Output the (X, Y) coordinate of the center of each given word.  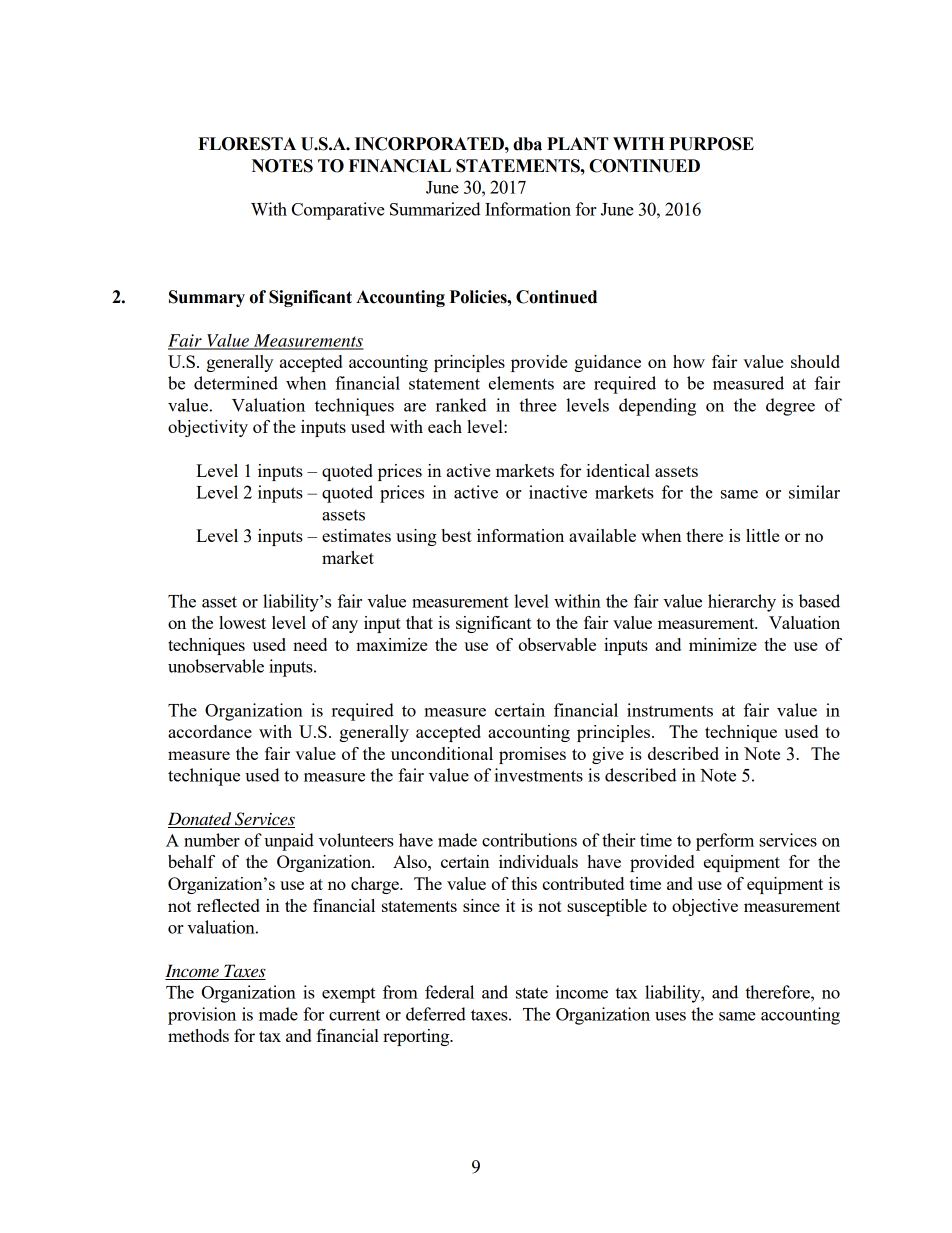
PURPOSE (711, 144)
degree (790, 407)
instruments (670, 710)
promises (532, 755)
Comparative (338, 211)
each (445, 426)
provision (202, 1016)
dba (527, 144)
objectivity (208, 428)
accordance (210, 731)
